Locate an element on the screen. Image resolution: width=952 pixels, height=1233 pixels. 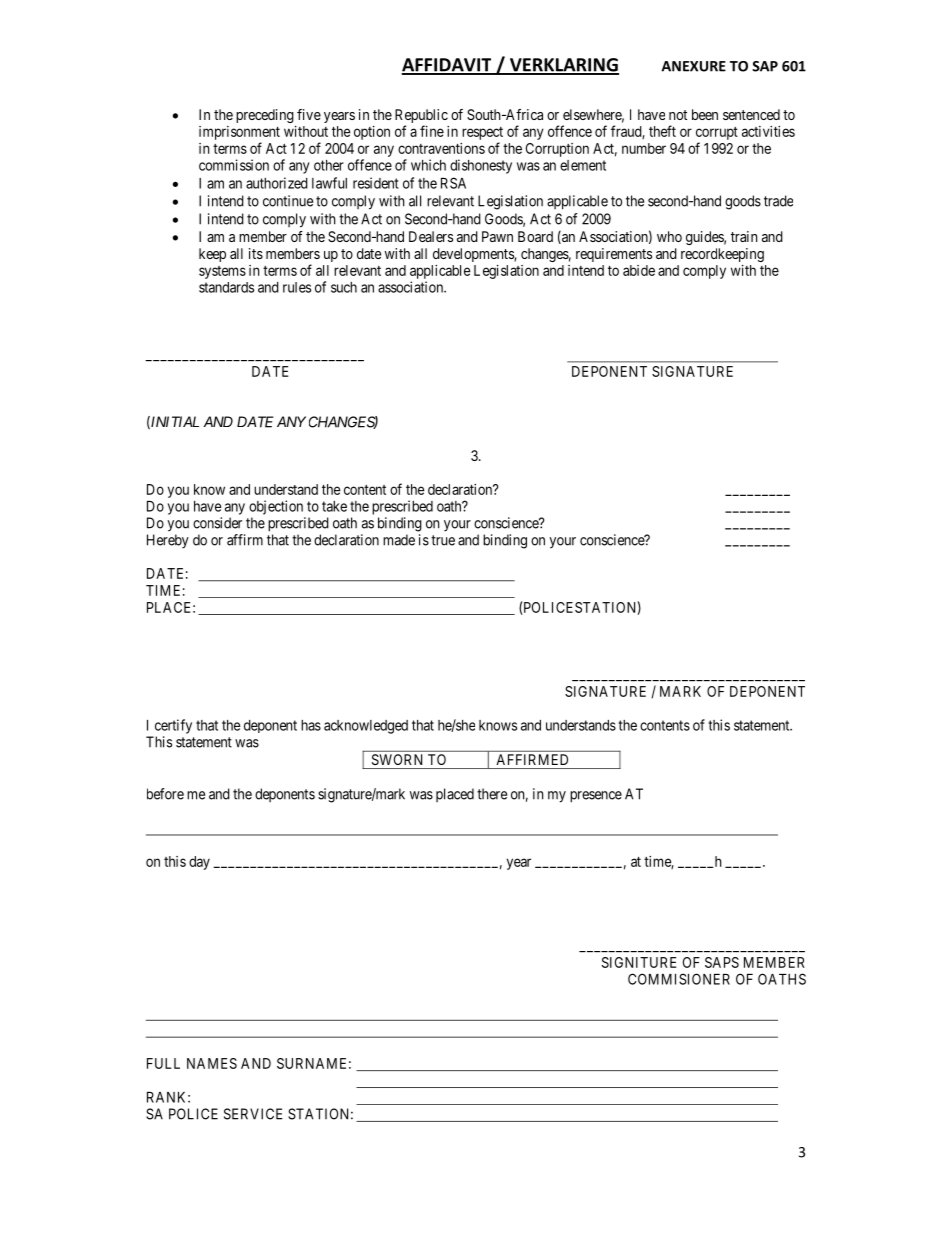
certify is located at coordinates (173, 726).
